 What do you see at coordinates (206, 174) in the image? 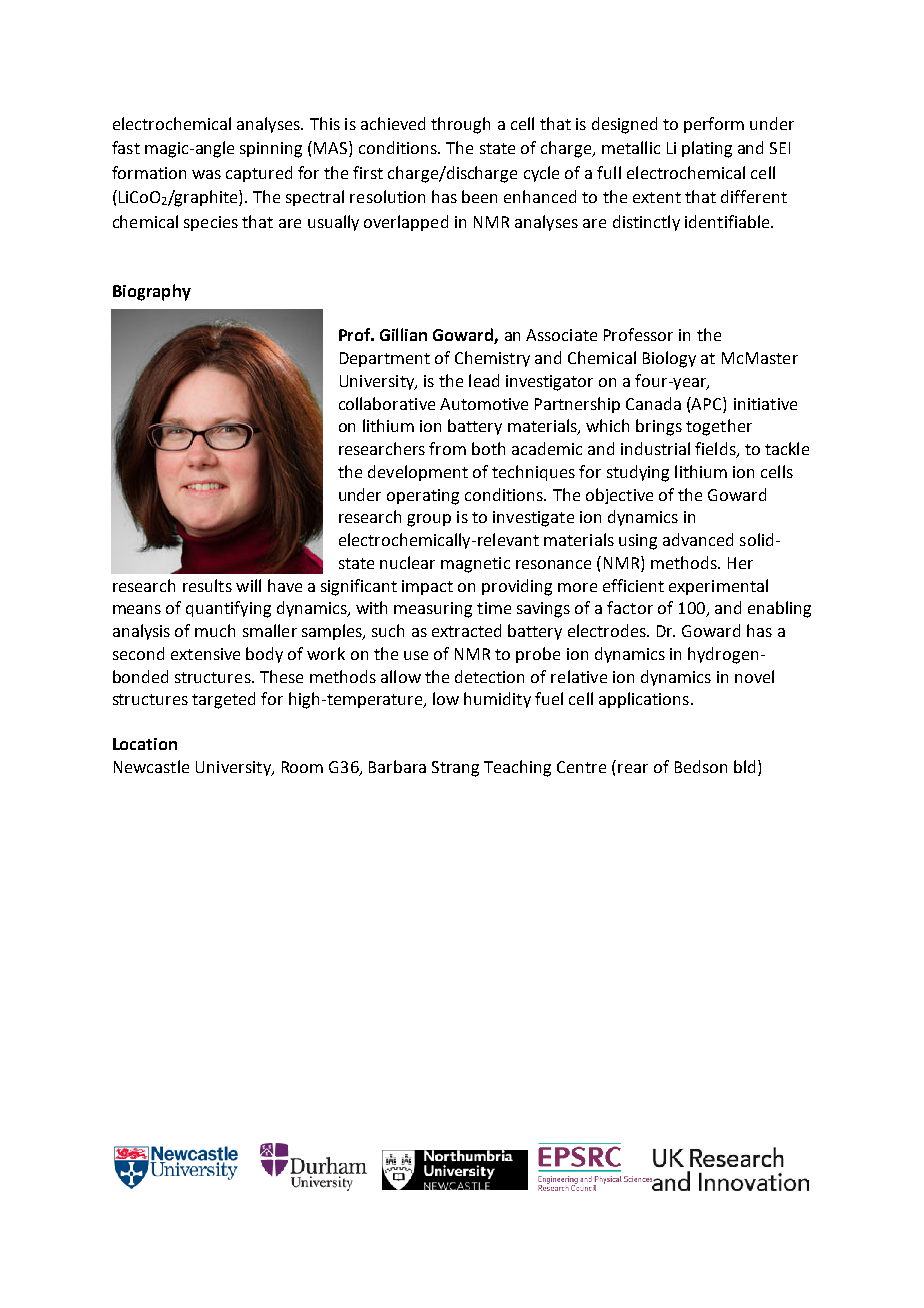
I see `was` at bounding box center [206, 174].
